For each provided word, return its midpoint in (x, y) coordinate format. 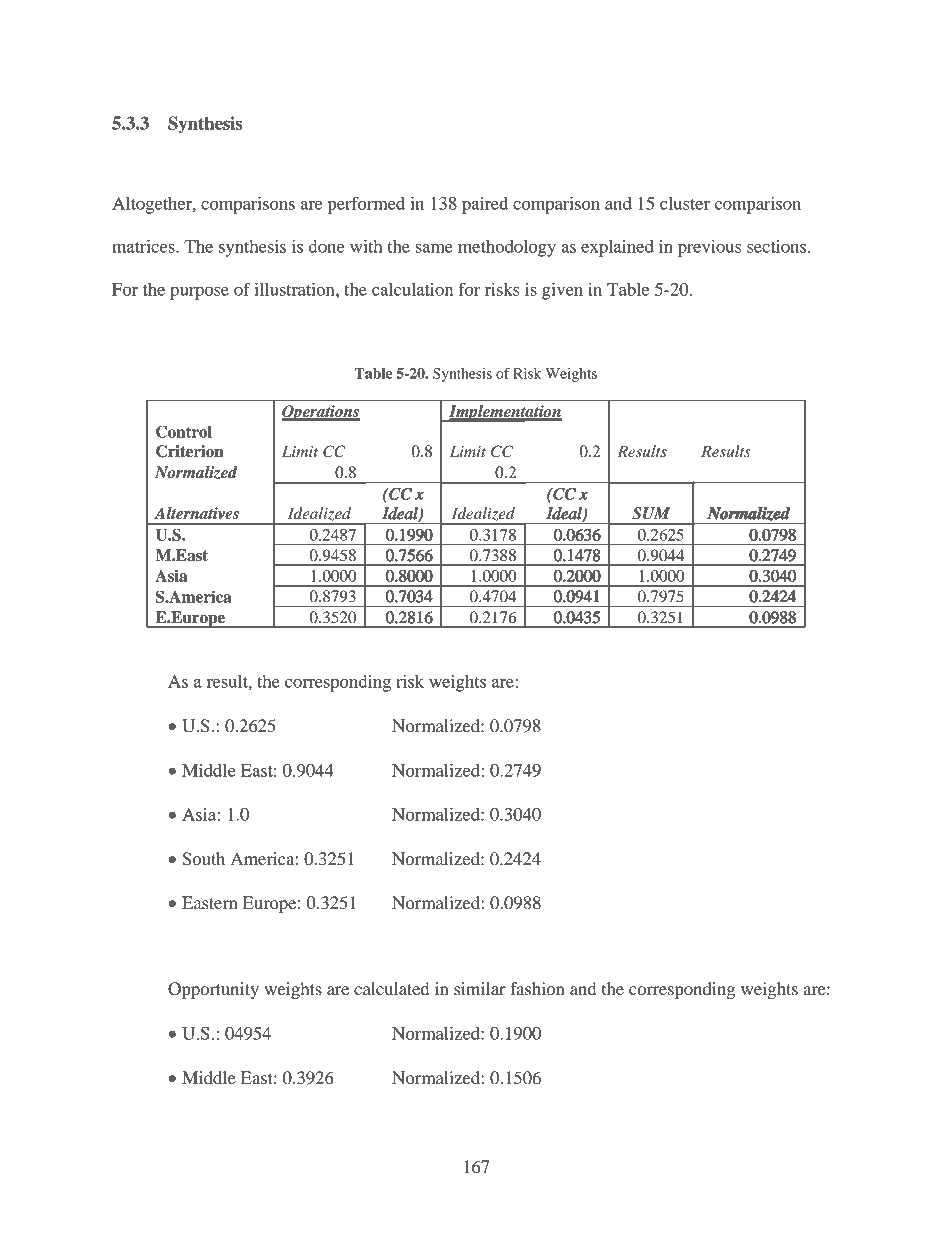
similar (480, 988)
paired (485, 205)
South (203, 859)
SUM (651, 513)
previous (709, 248)
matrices (144, 246)
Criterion (190, 451)
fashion (537, 988)
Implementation (504, 413)
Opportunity (213, 990)
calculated (391, 988)
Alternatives (196, 513)
